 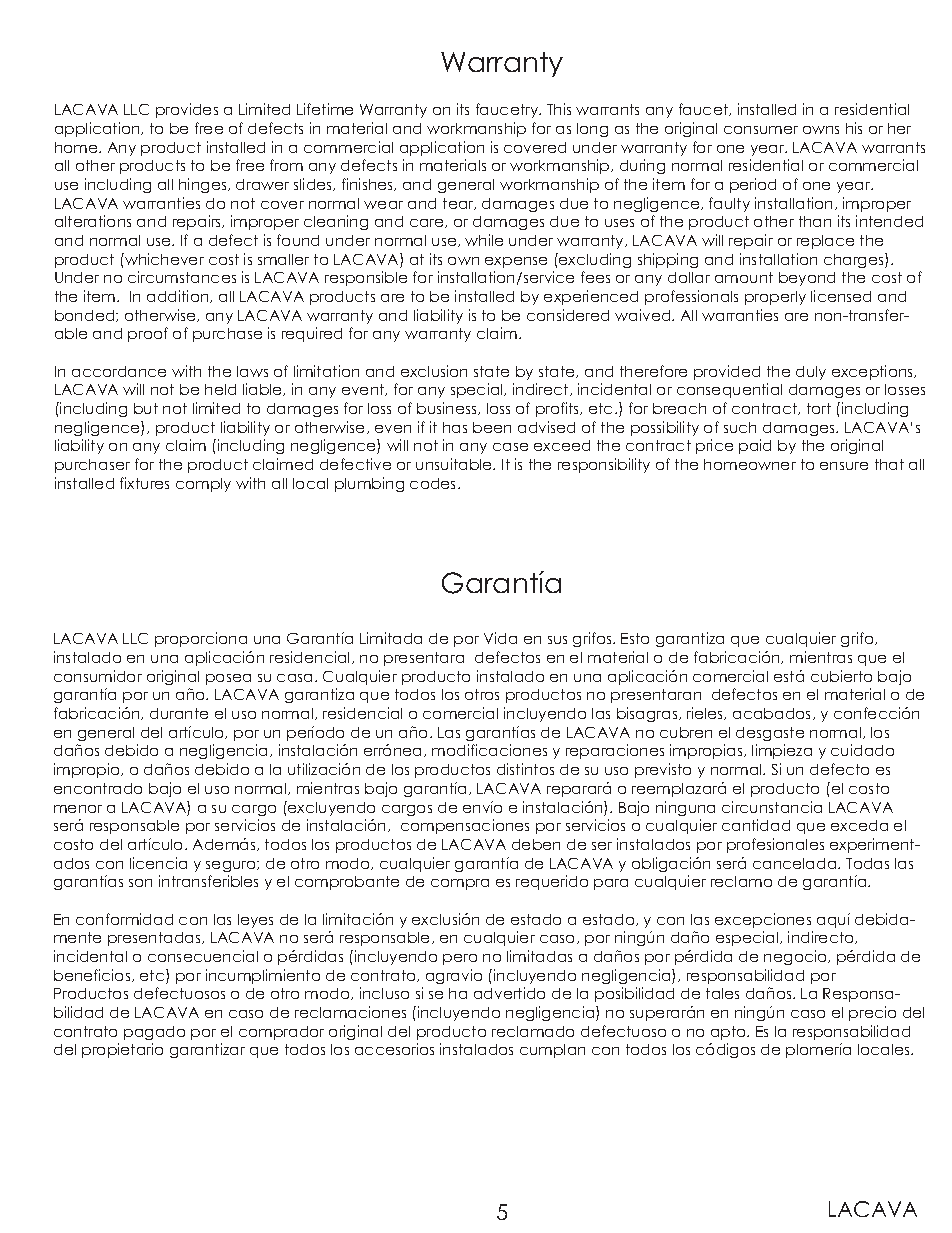 I want to click on comply, so click(x=203, y=485).
